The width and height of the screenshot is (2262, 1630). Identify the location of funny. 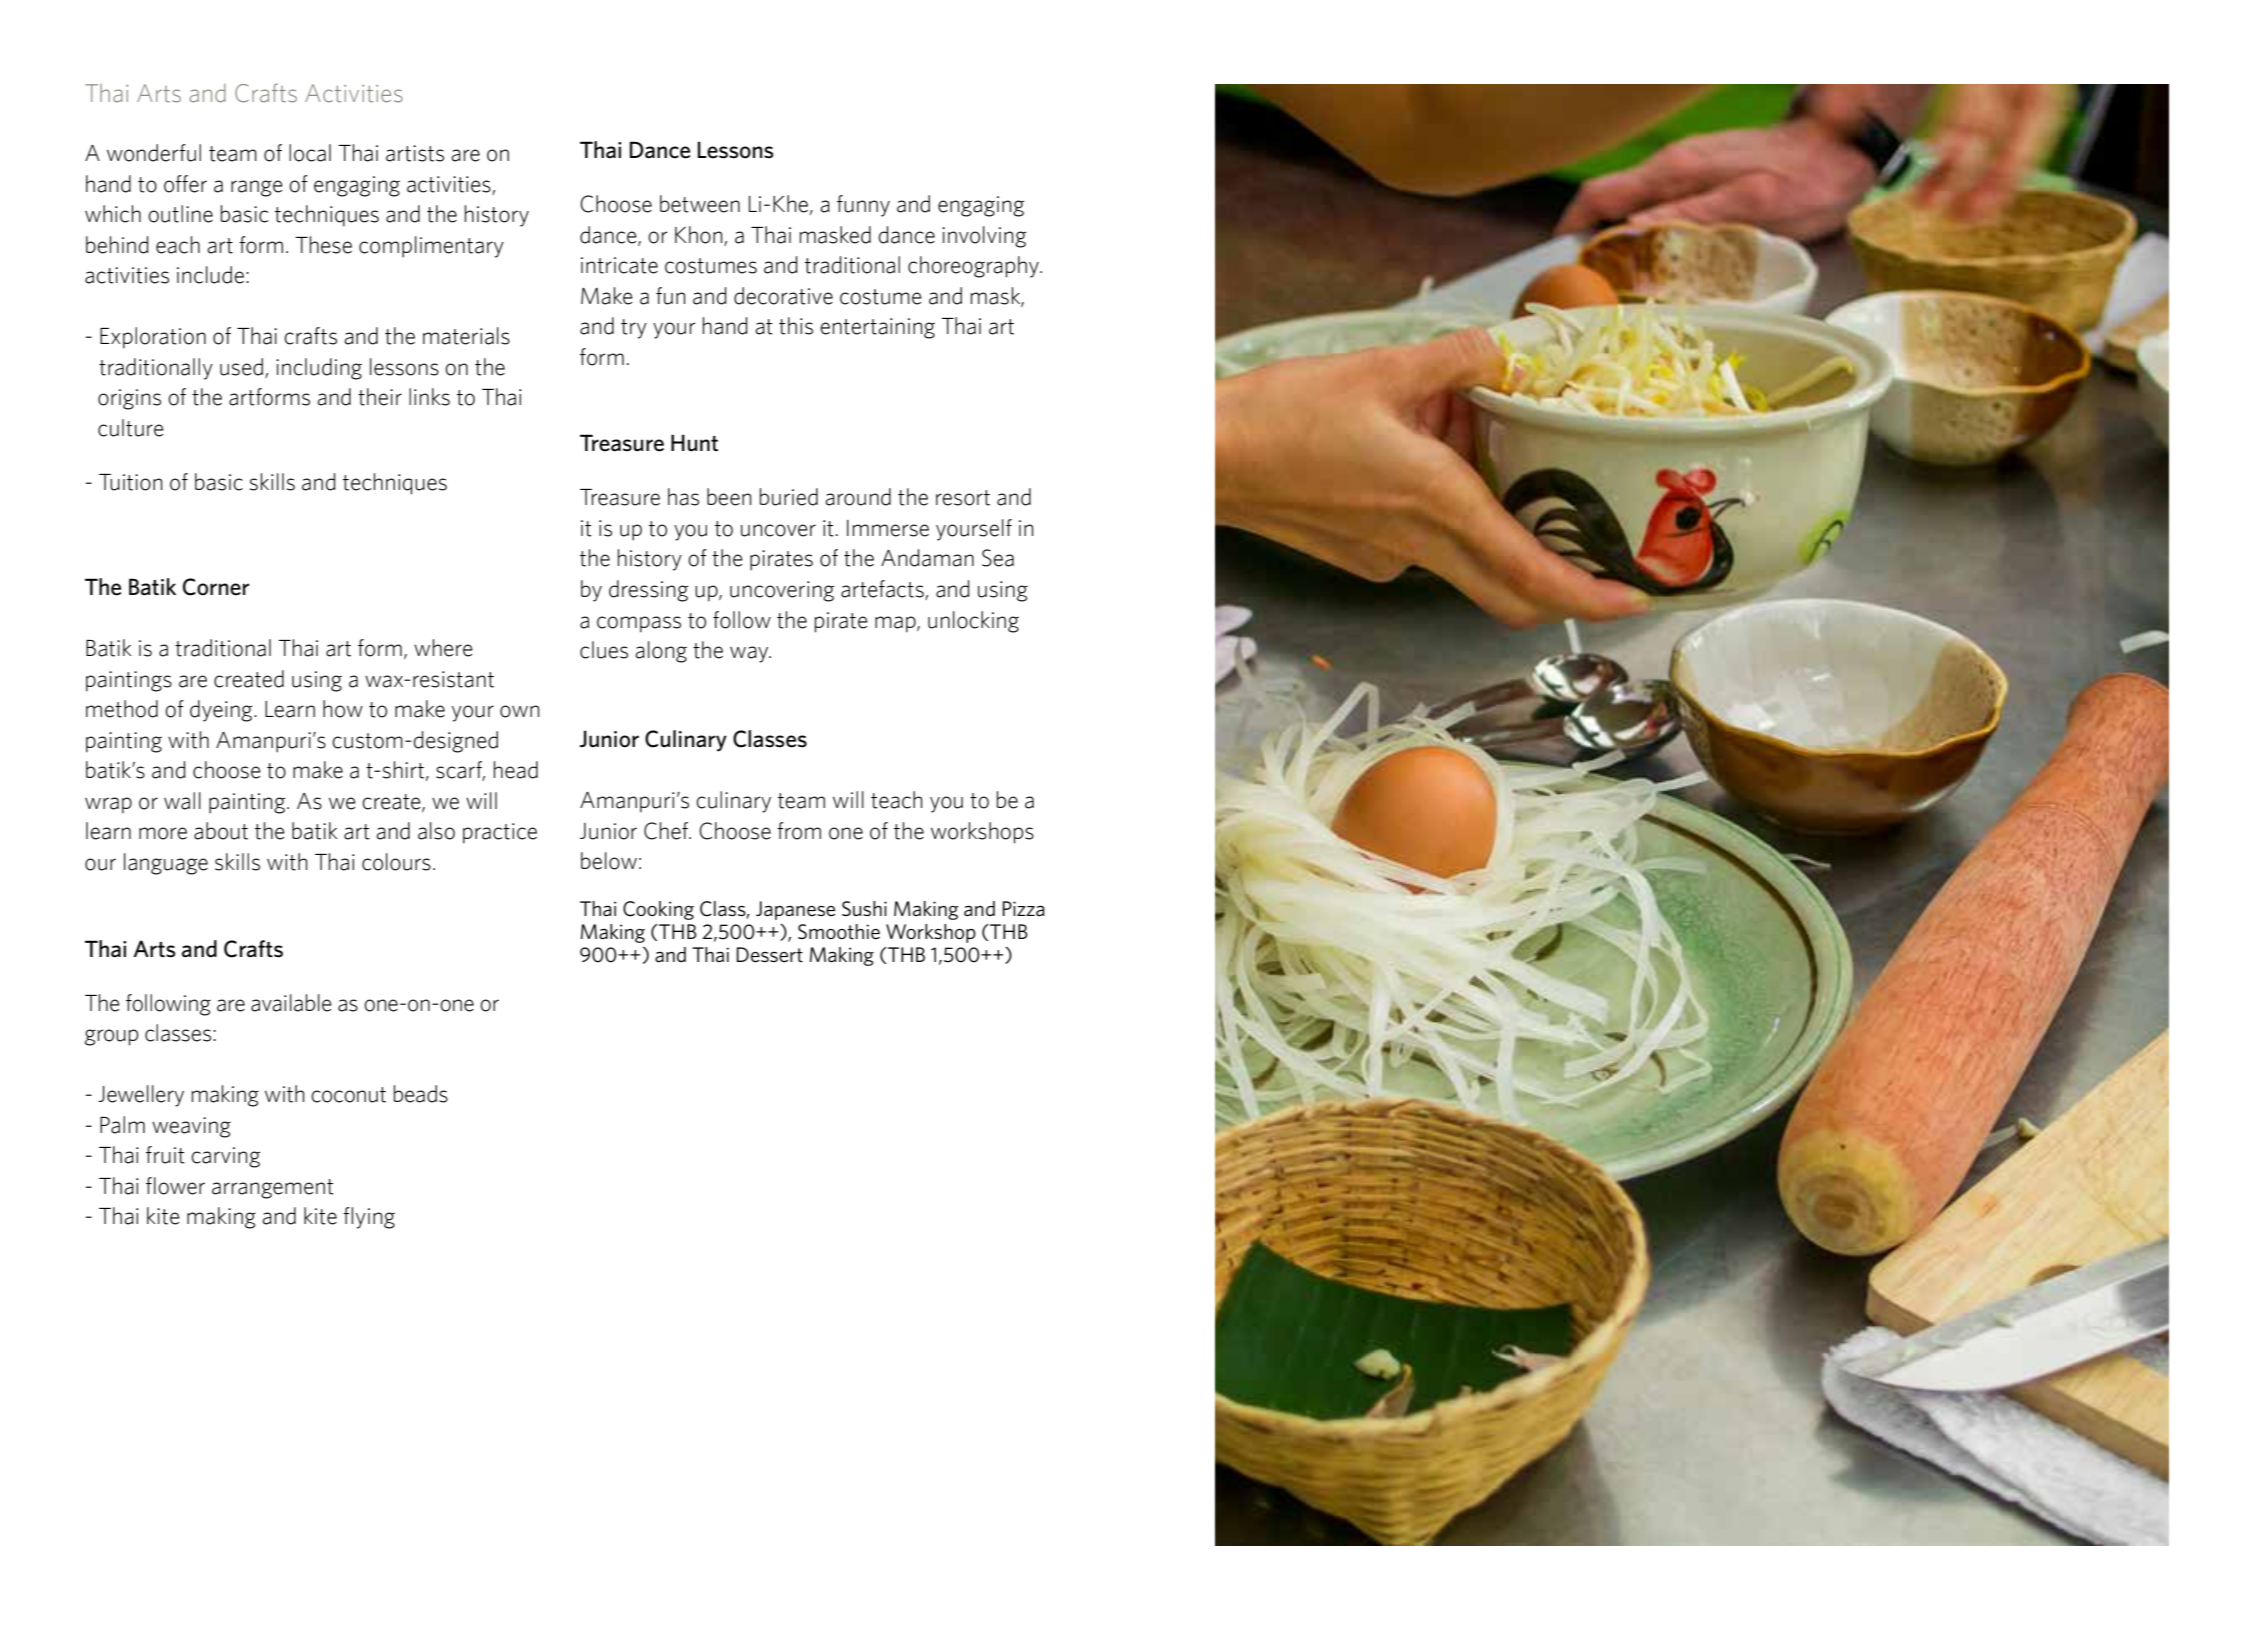
(863, 206).
